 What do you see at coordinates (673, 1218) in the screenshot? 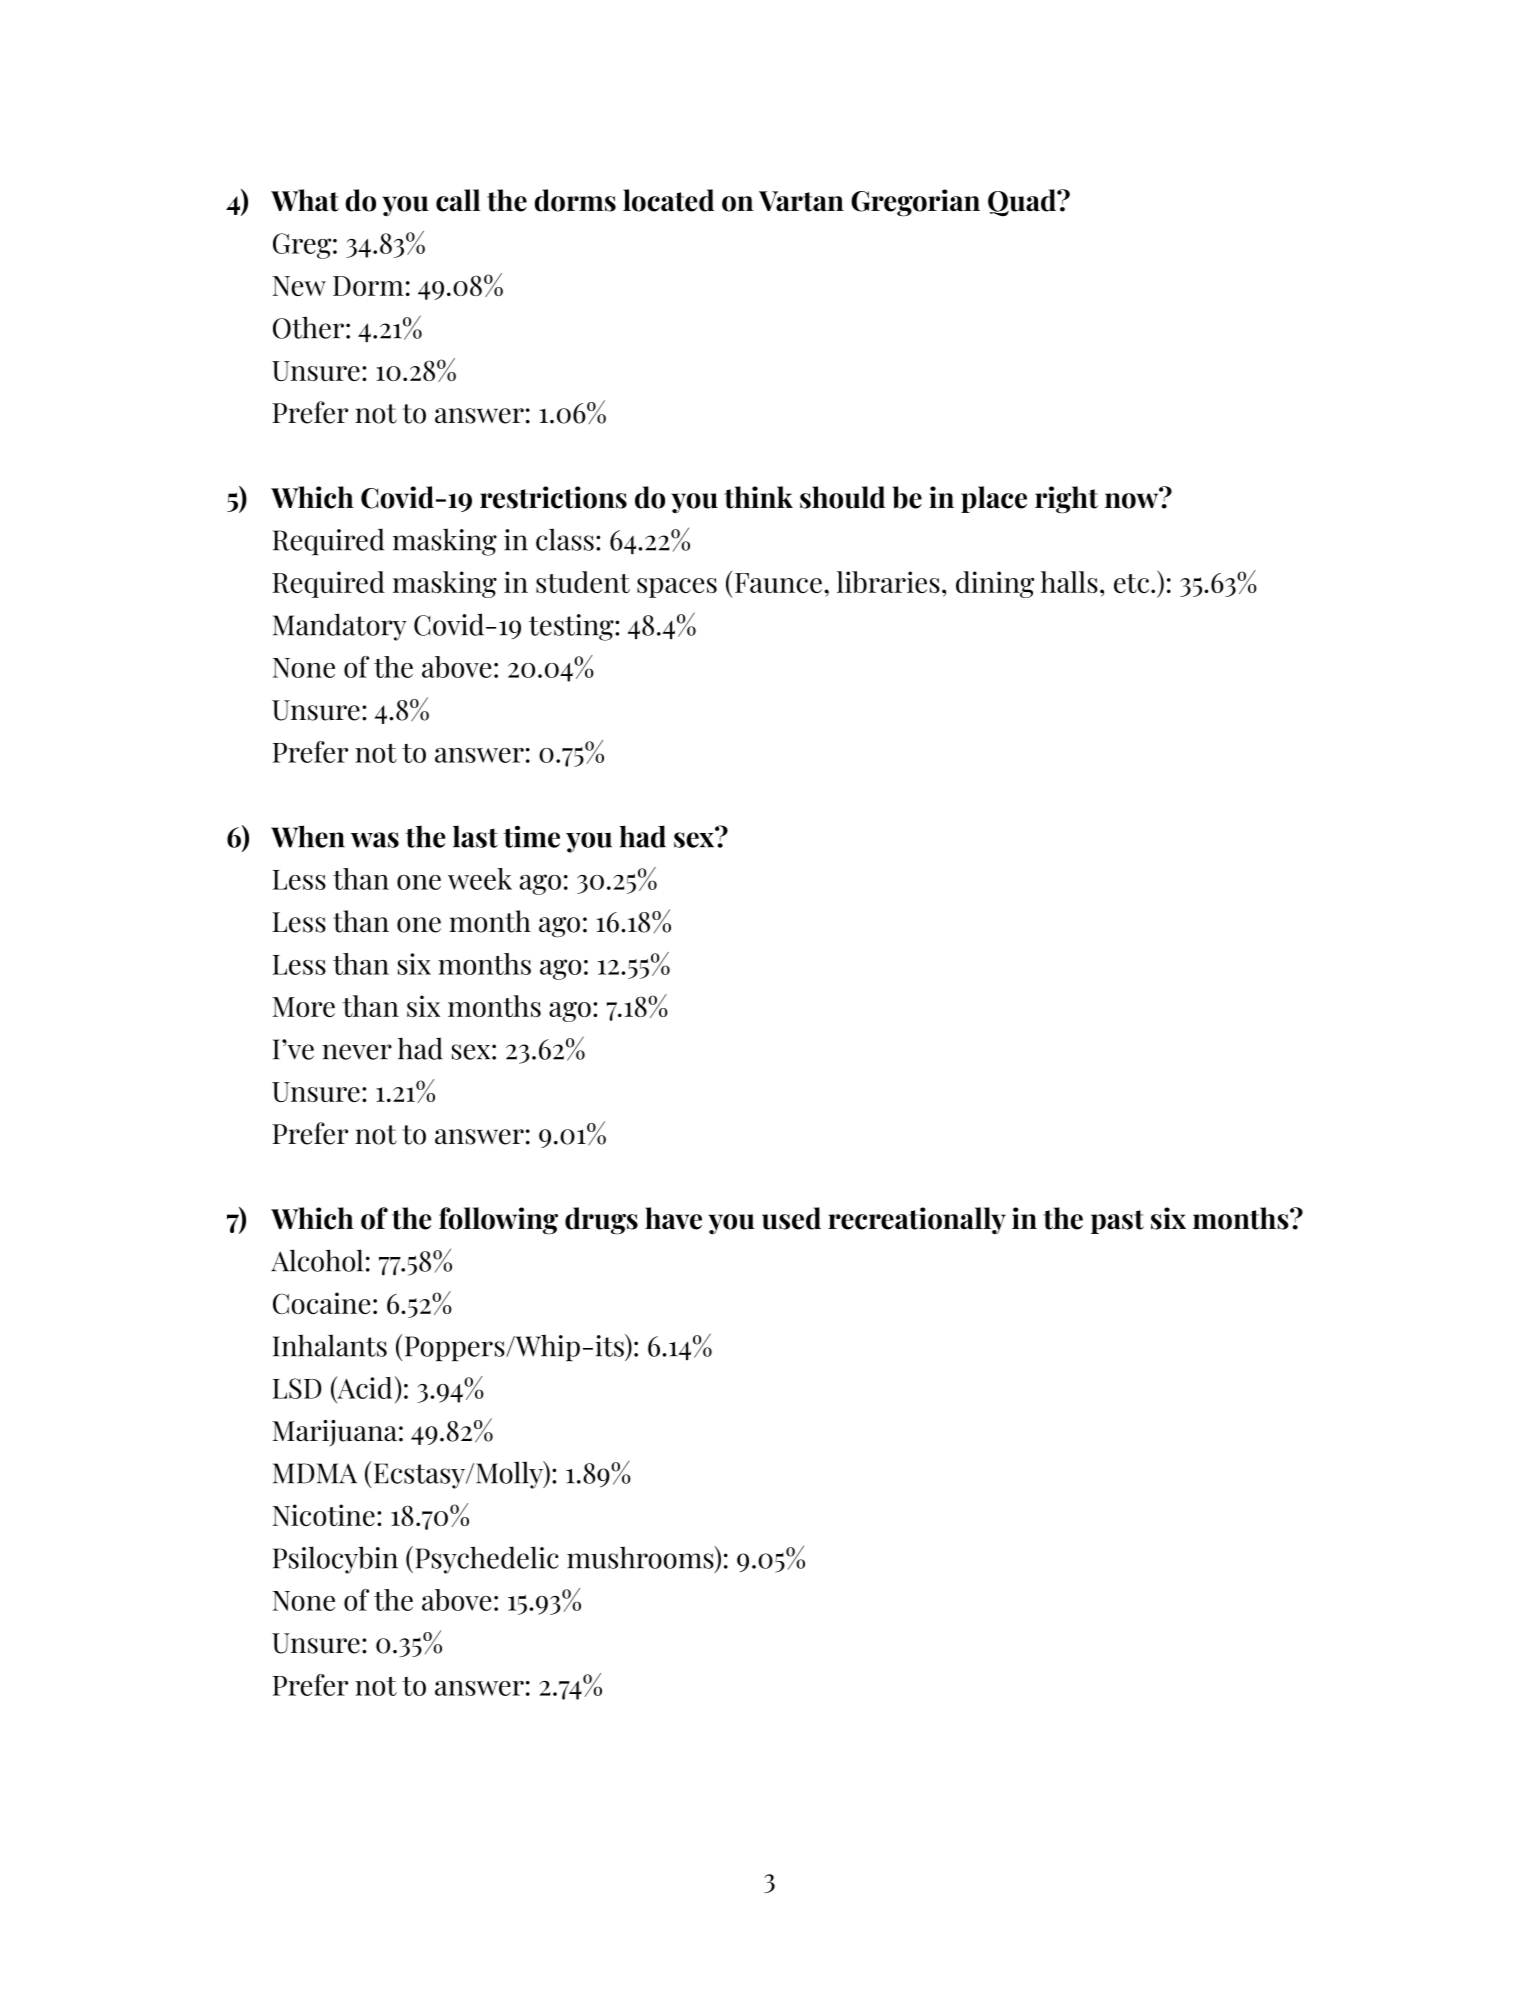
I see `have` at bounding box center [673, 1218].
